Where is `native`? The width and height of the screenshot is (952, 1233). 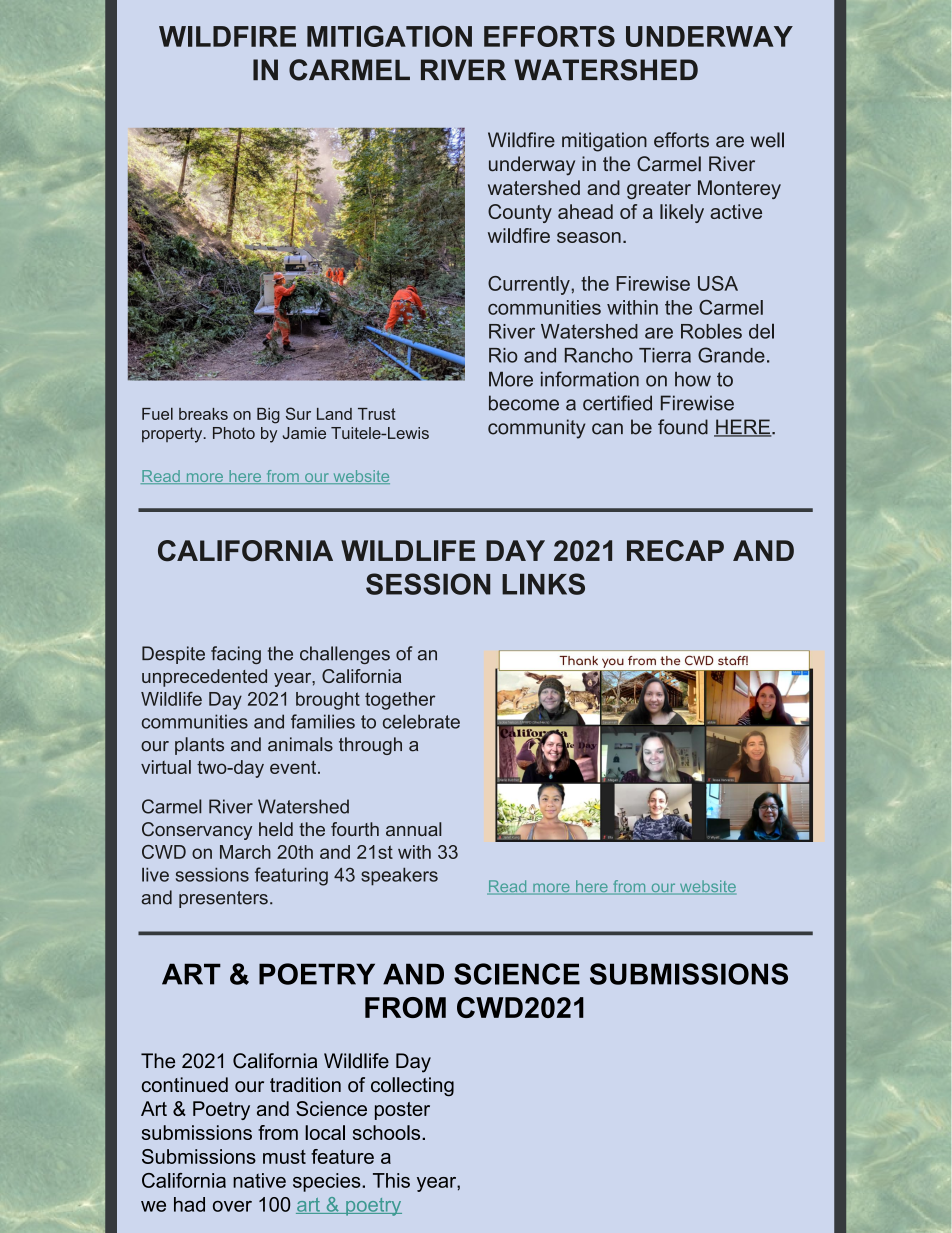 native is located at coordinates (259, 1180).
